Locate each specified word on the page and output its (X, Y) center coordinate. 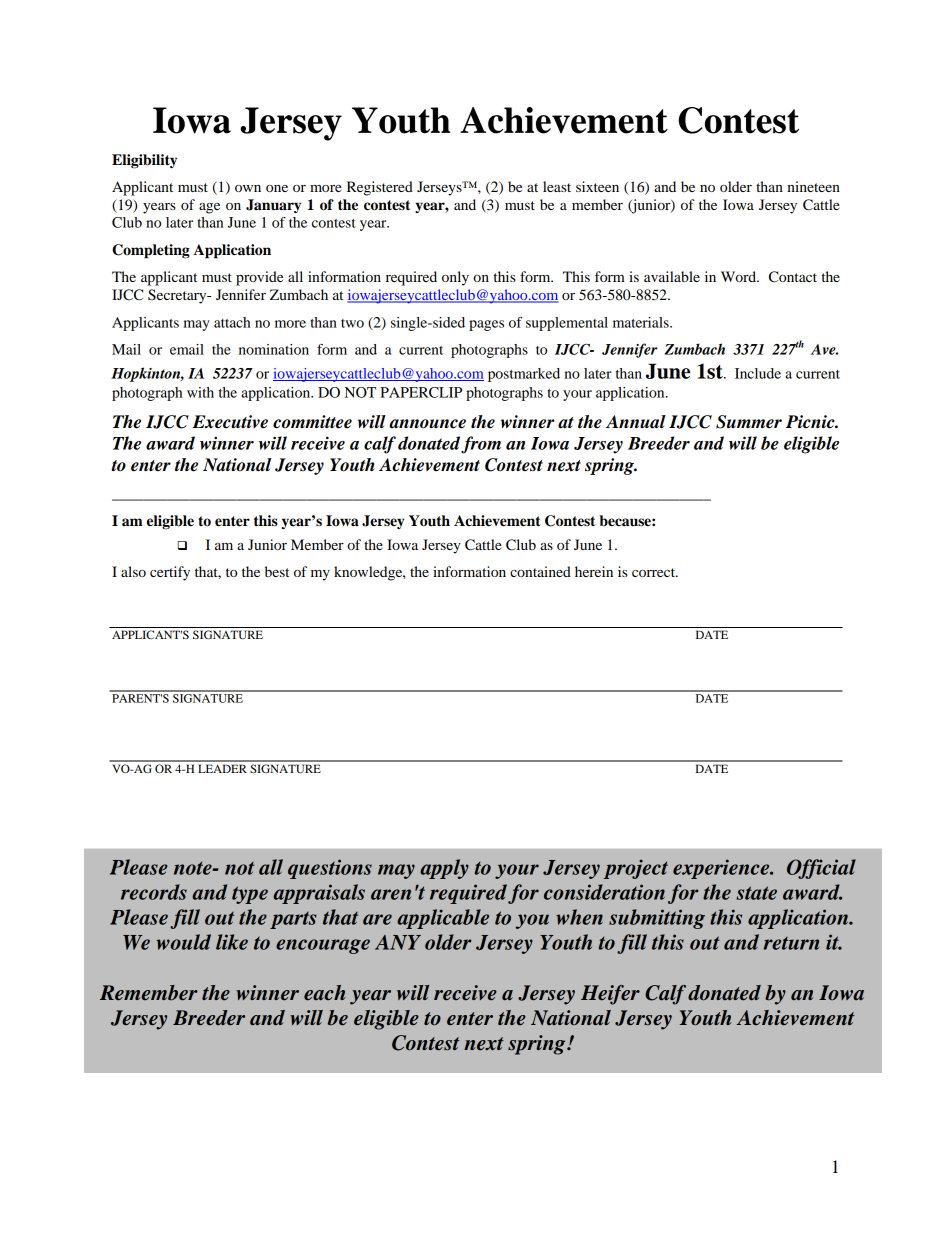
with (200, 392)
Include (758, 373)
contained (540, 571)
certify (170, 573)
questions (330, 869)
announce (427, 424)
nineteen (813, 186)
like (232, 942)
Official (821, 869)
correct (655, 572)
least (557, 186)
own (248, 188)
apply (444, 869)
